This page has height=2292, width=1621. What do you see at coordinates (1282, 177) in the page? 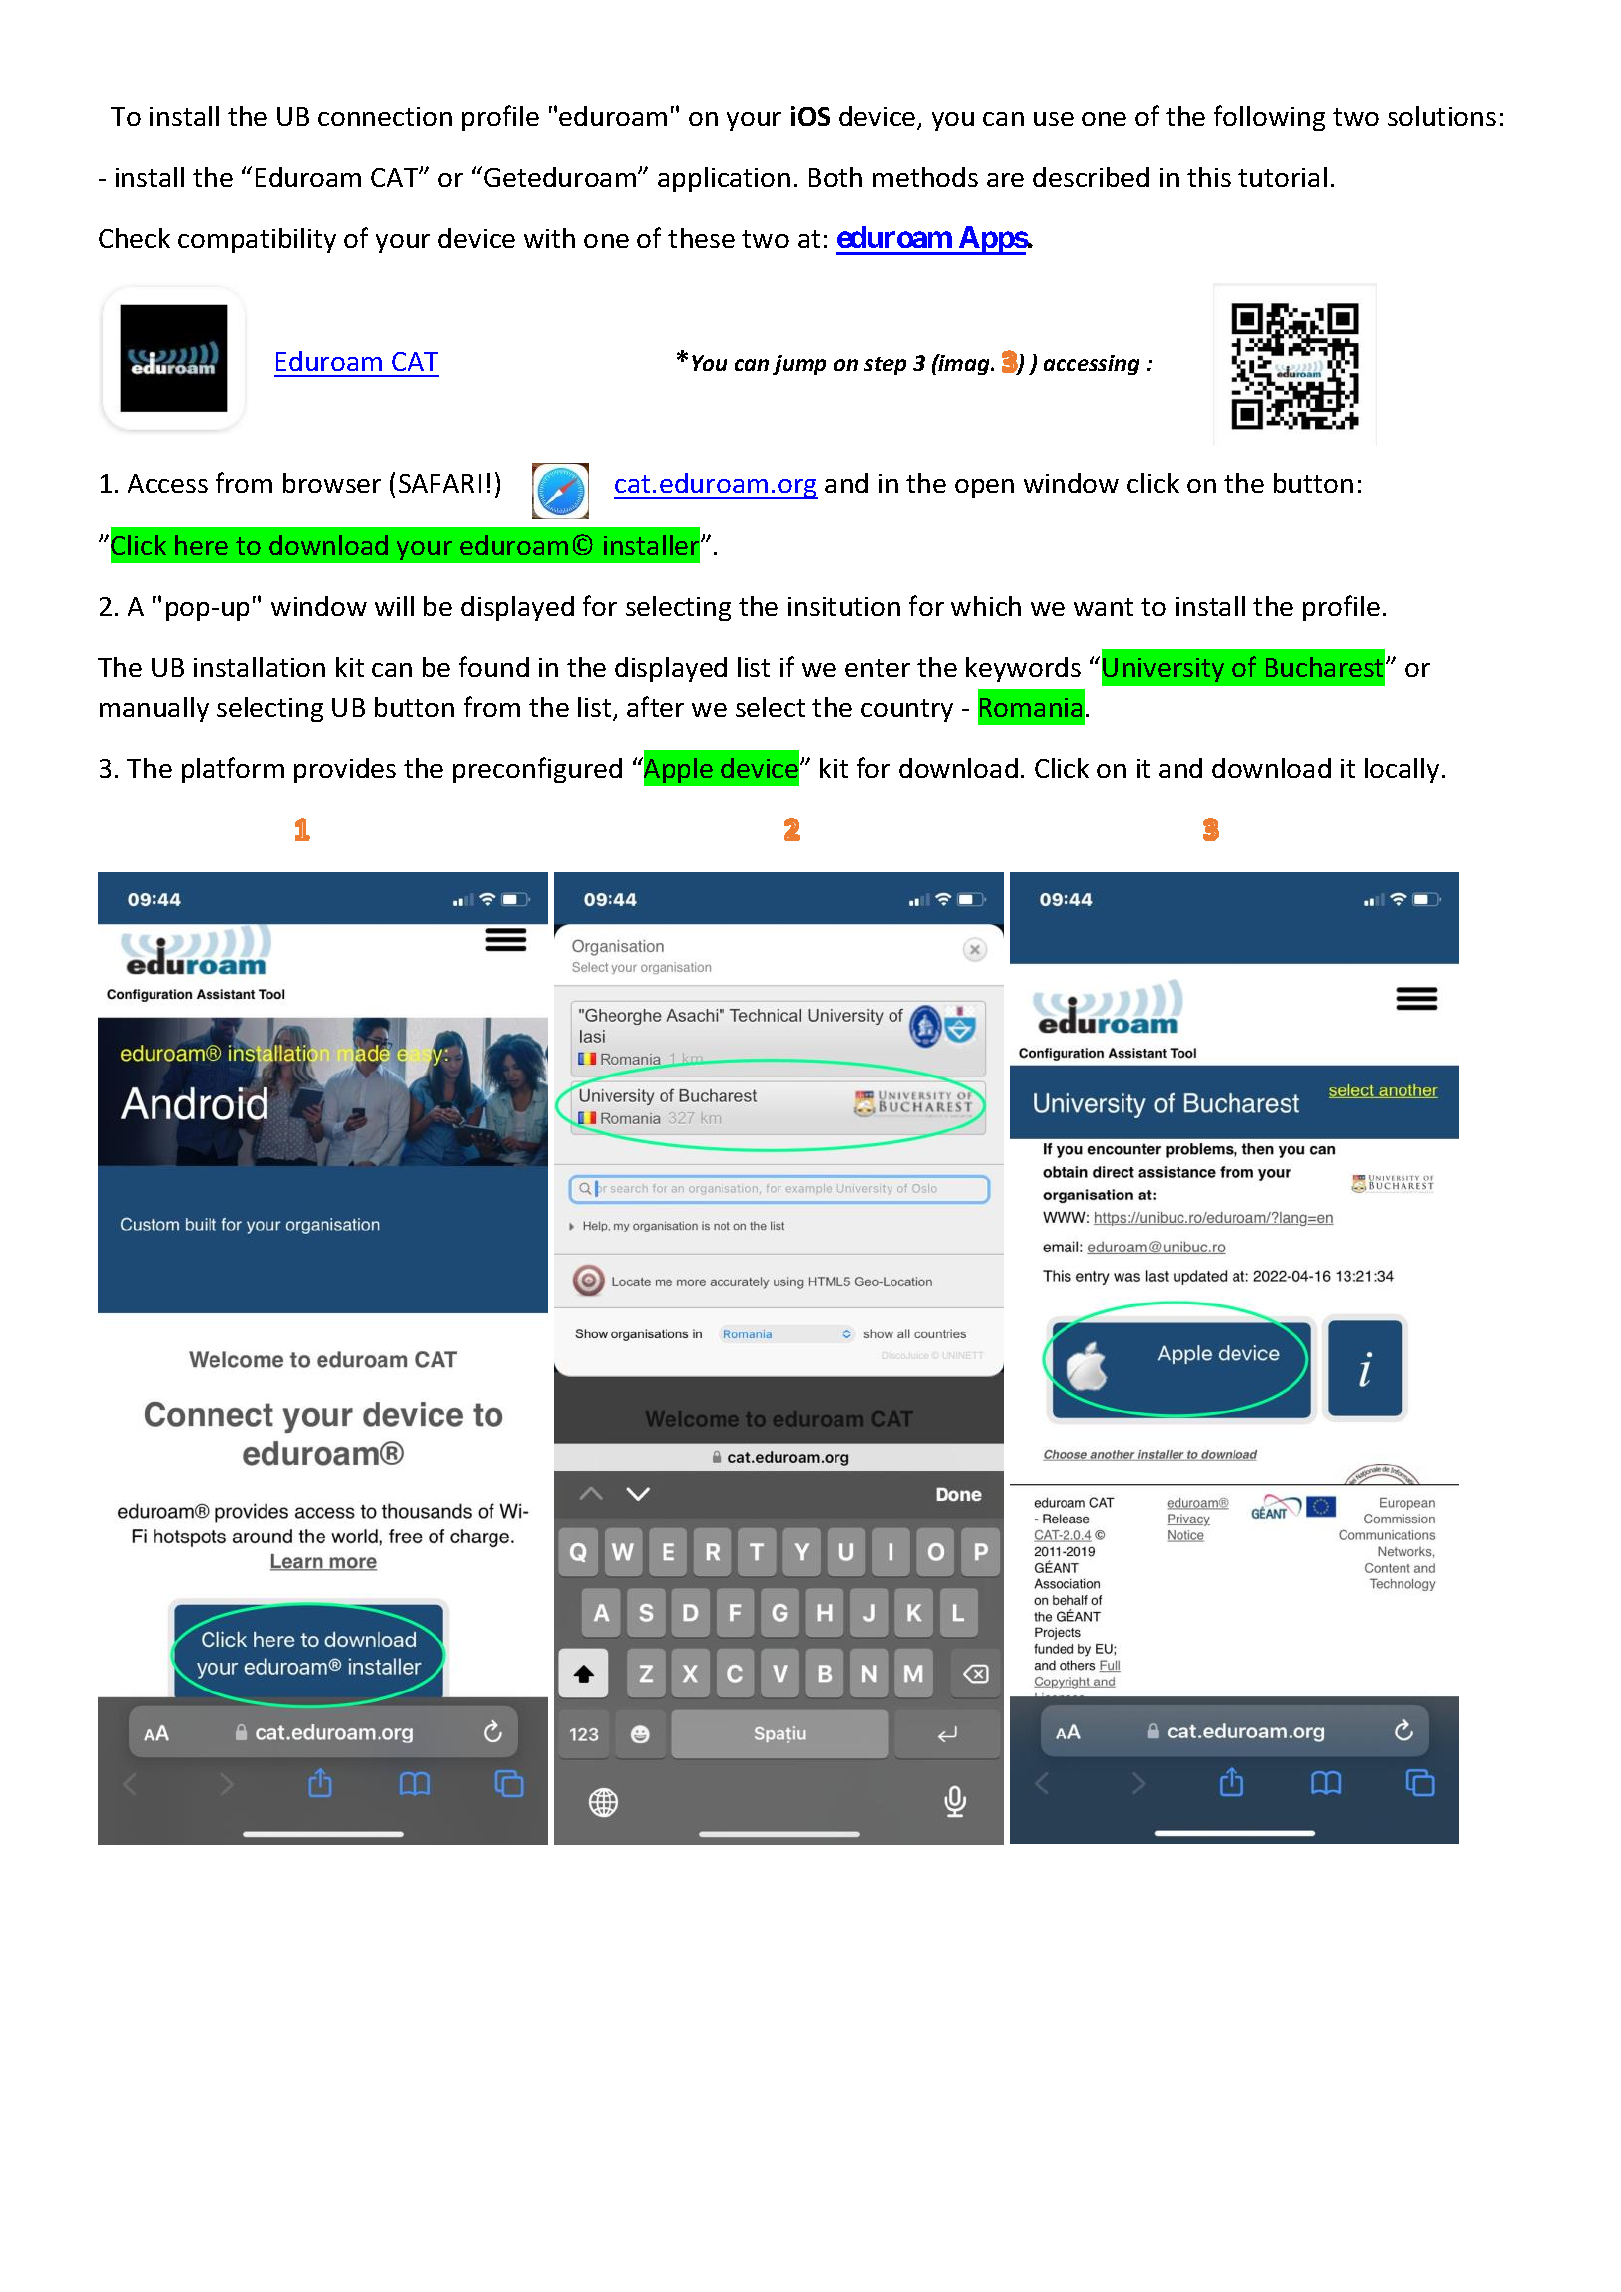
I see `tutorial` at bounding box center [1282, 177].
